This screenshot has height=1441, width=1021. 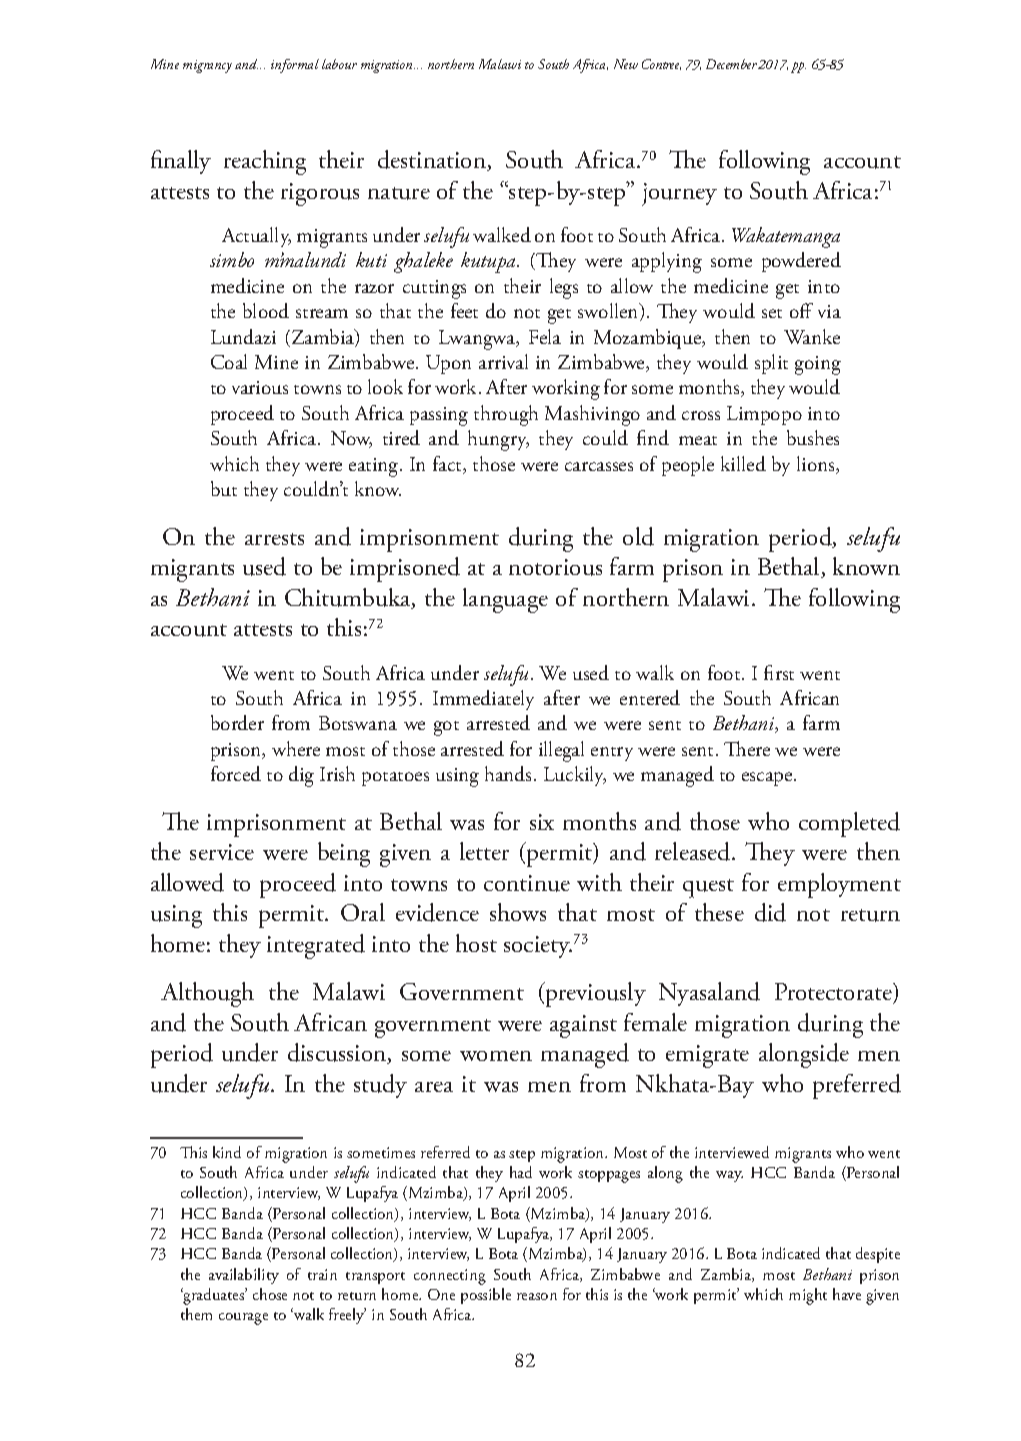 I want to click on reason, so click(x=537, y=1296).
